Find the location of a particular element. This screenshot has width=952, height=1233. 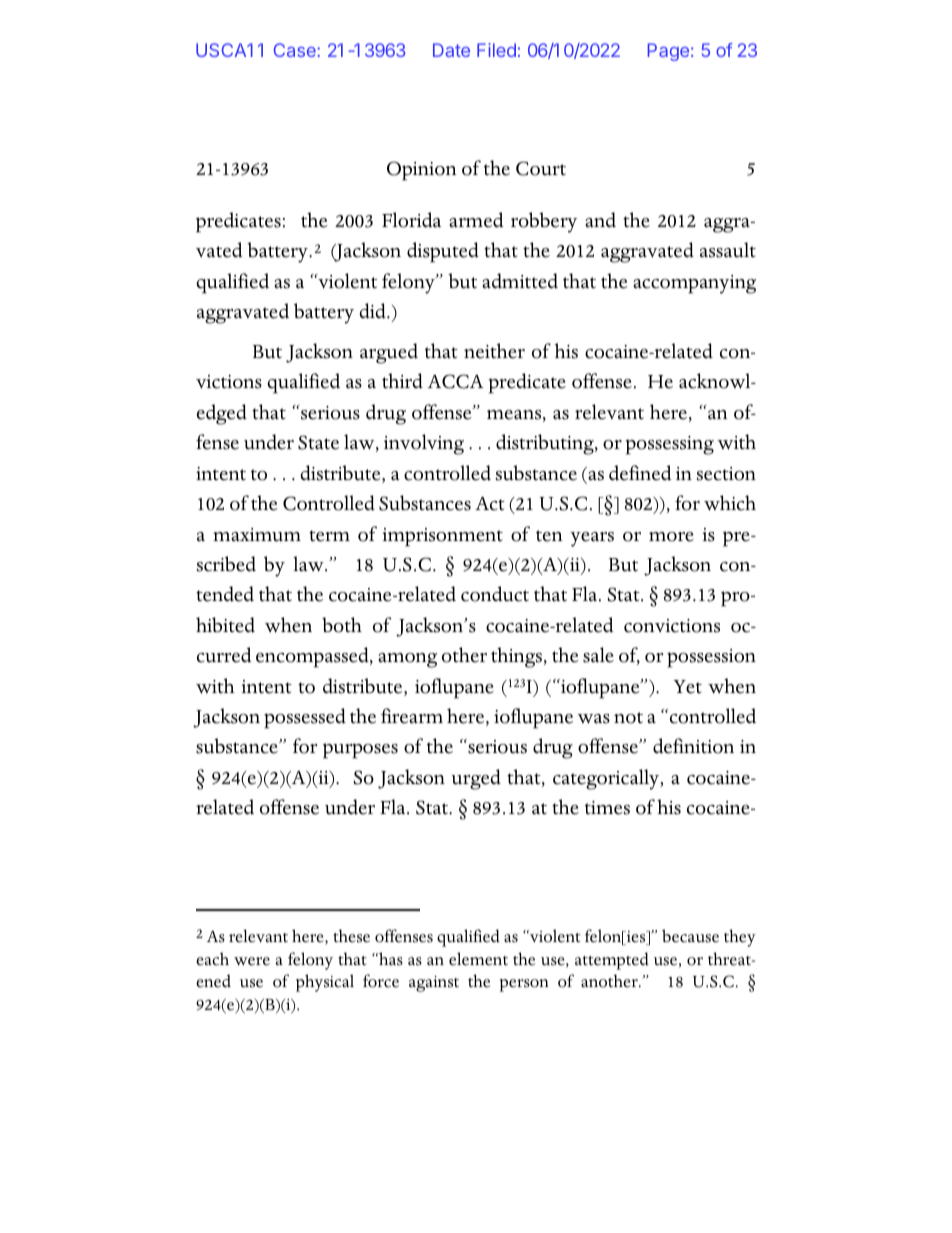

maximum is located at coordinates (257, 535).
